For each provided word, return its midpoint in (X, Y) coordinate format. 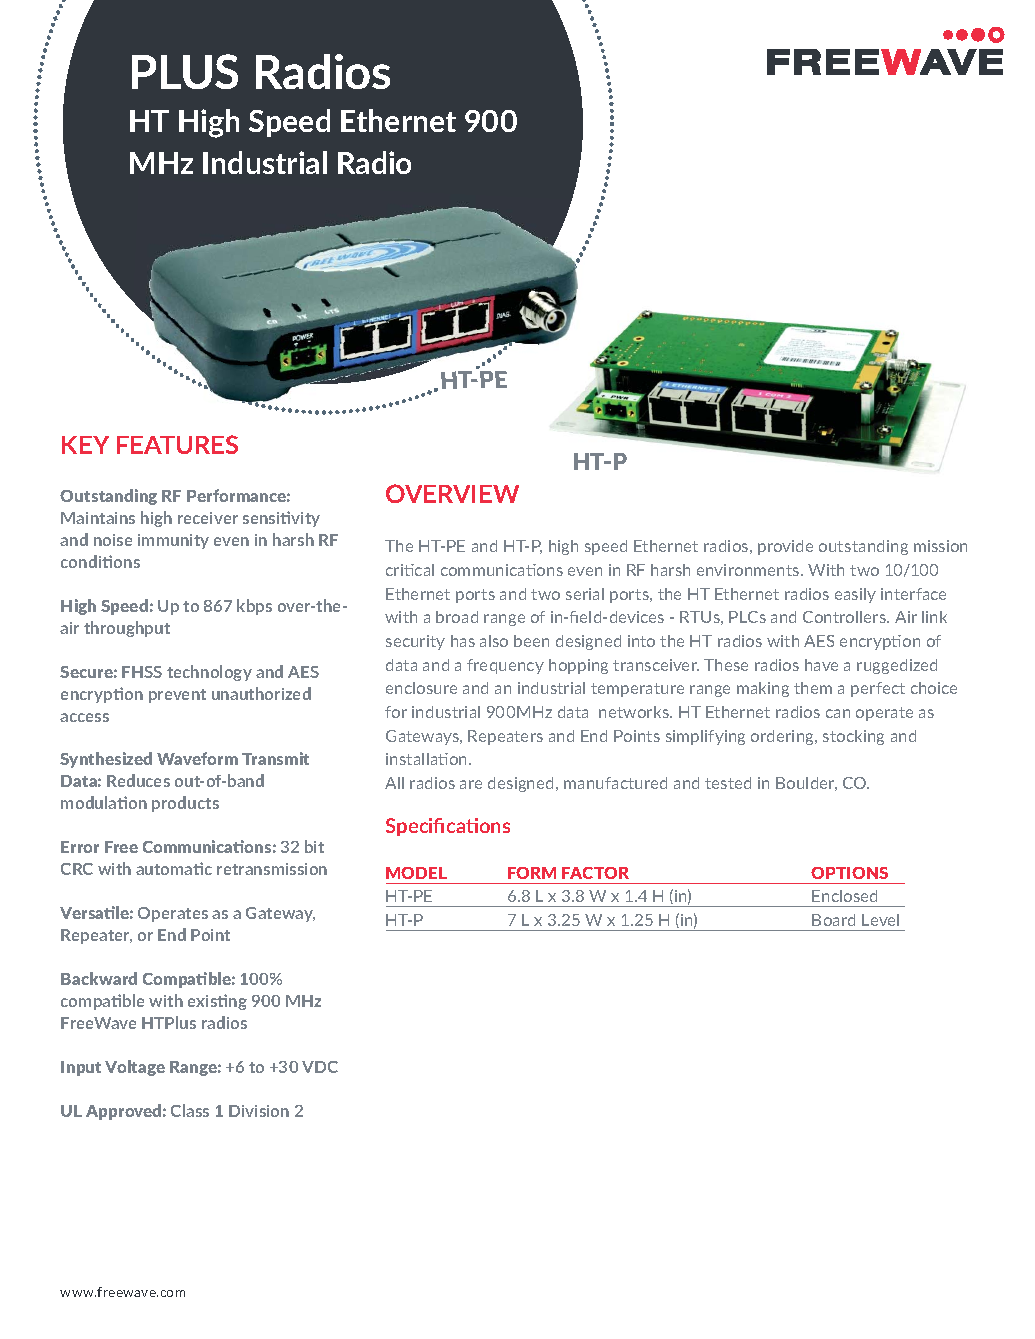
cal (424, 570)
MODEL (416, 873)
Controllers (846, 617)
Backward (99, 978)
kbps (254, 607)
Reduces (138, 780)
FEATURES (177, 444)
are (471, 784)
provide (785, 547)
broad (457, 617)
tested (728, 783)
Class (190, 1110)
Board (833, 920)
